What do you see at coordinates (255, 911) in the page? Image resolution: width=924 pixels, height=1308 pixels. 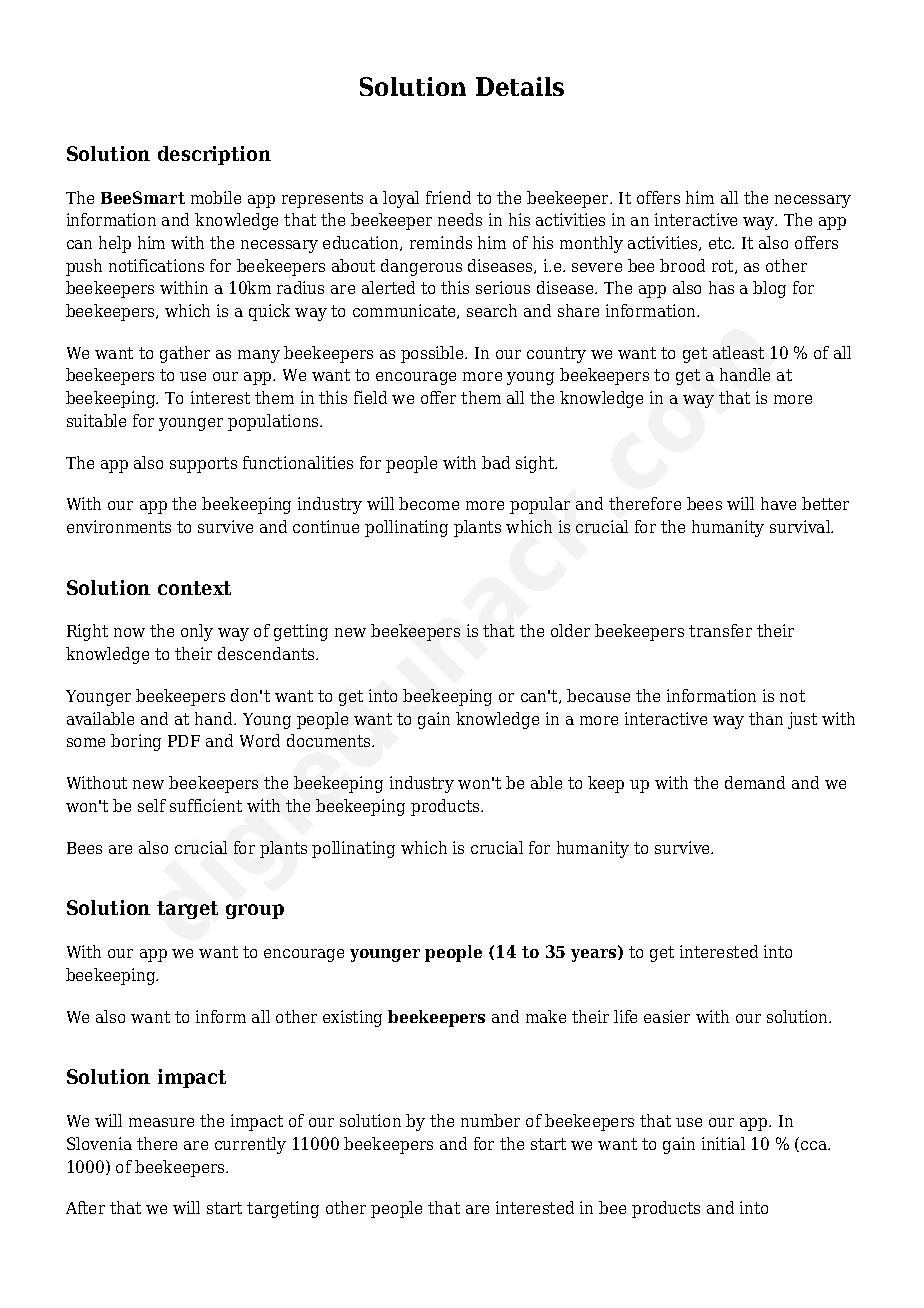 I see `group` at bounding box center [255, 911].
